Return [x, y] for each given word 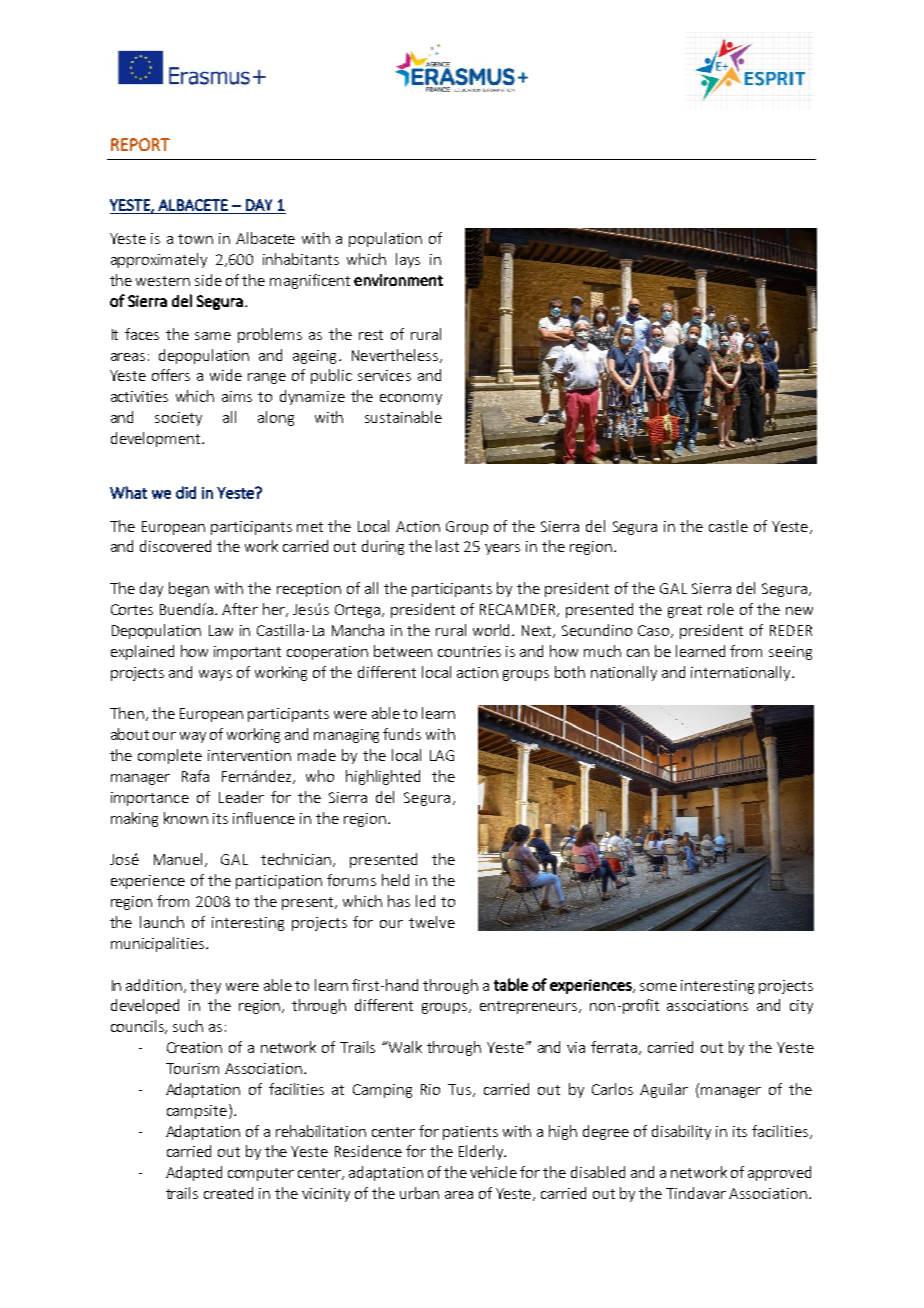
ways [215, 675]
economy [411, 399]
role [721, 609]
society [178, 419]
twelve [432, 922]
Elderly [482, 1152]
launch [162, 922]
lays [408, 260]
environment [398, 280]
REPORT [140, 144]
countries [469, 651]
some [658, 987]
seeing [790, 653]
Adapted [194, 1173]
